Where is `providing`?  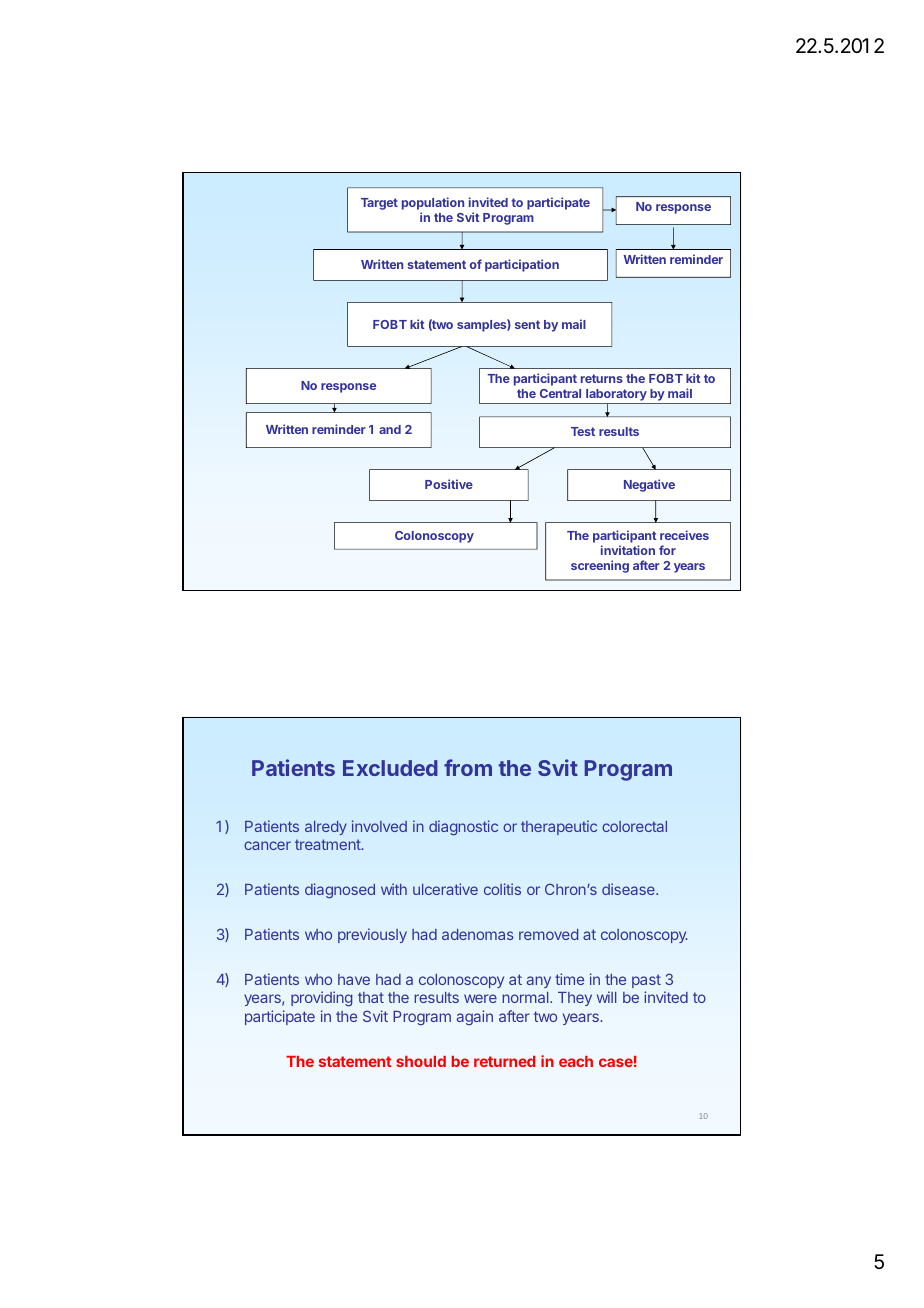
providing is located at coordinates (321, 999).
